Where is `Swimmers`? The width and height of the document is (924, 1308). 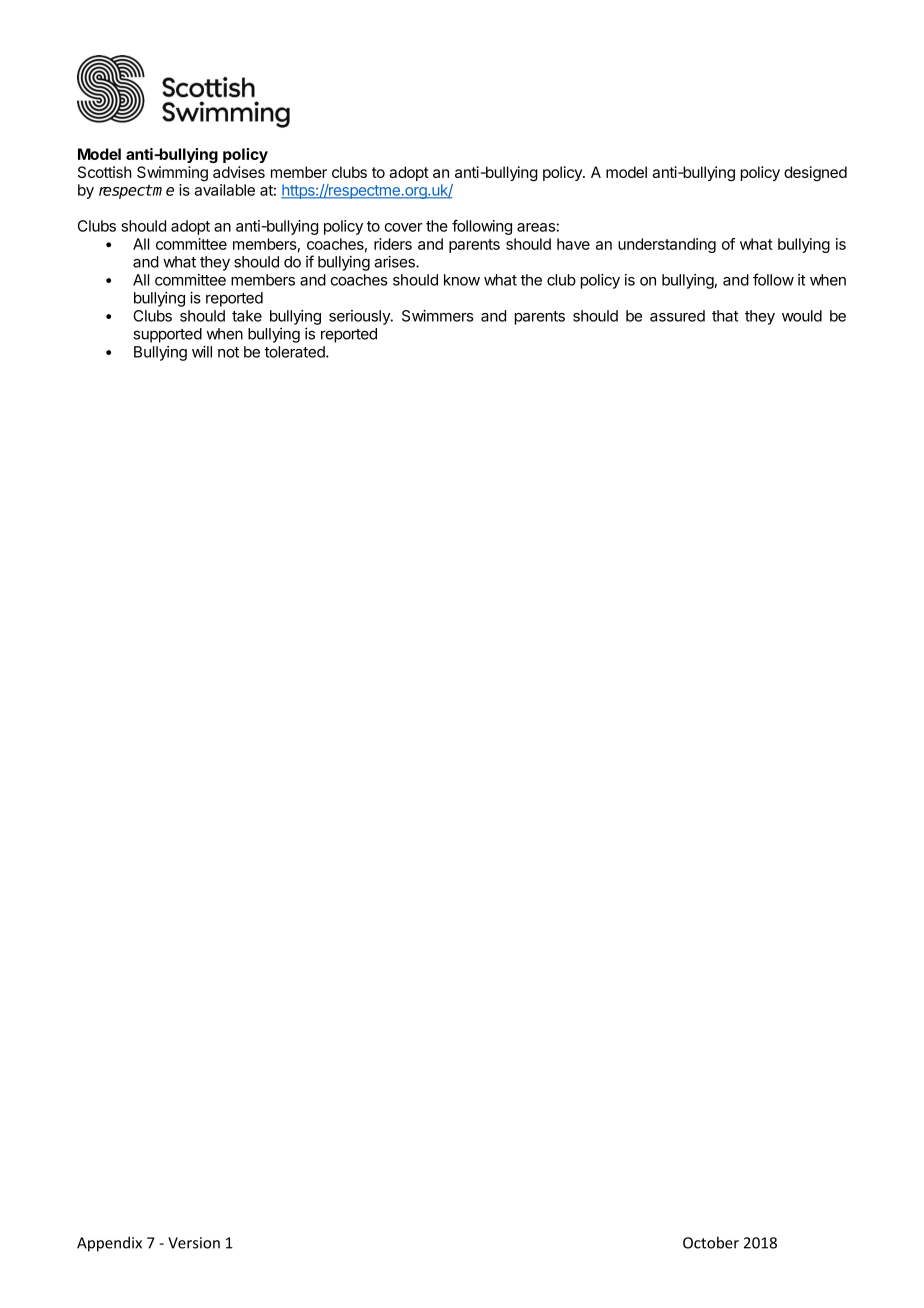 Swimmers is located at coordinates (438, 316).
